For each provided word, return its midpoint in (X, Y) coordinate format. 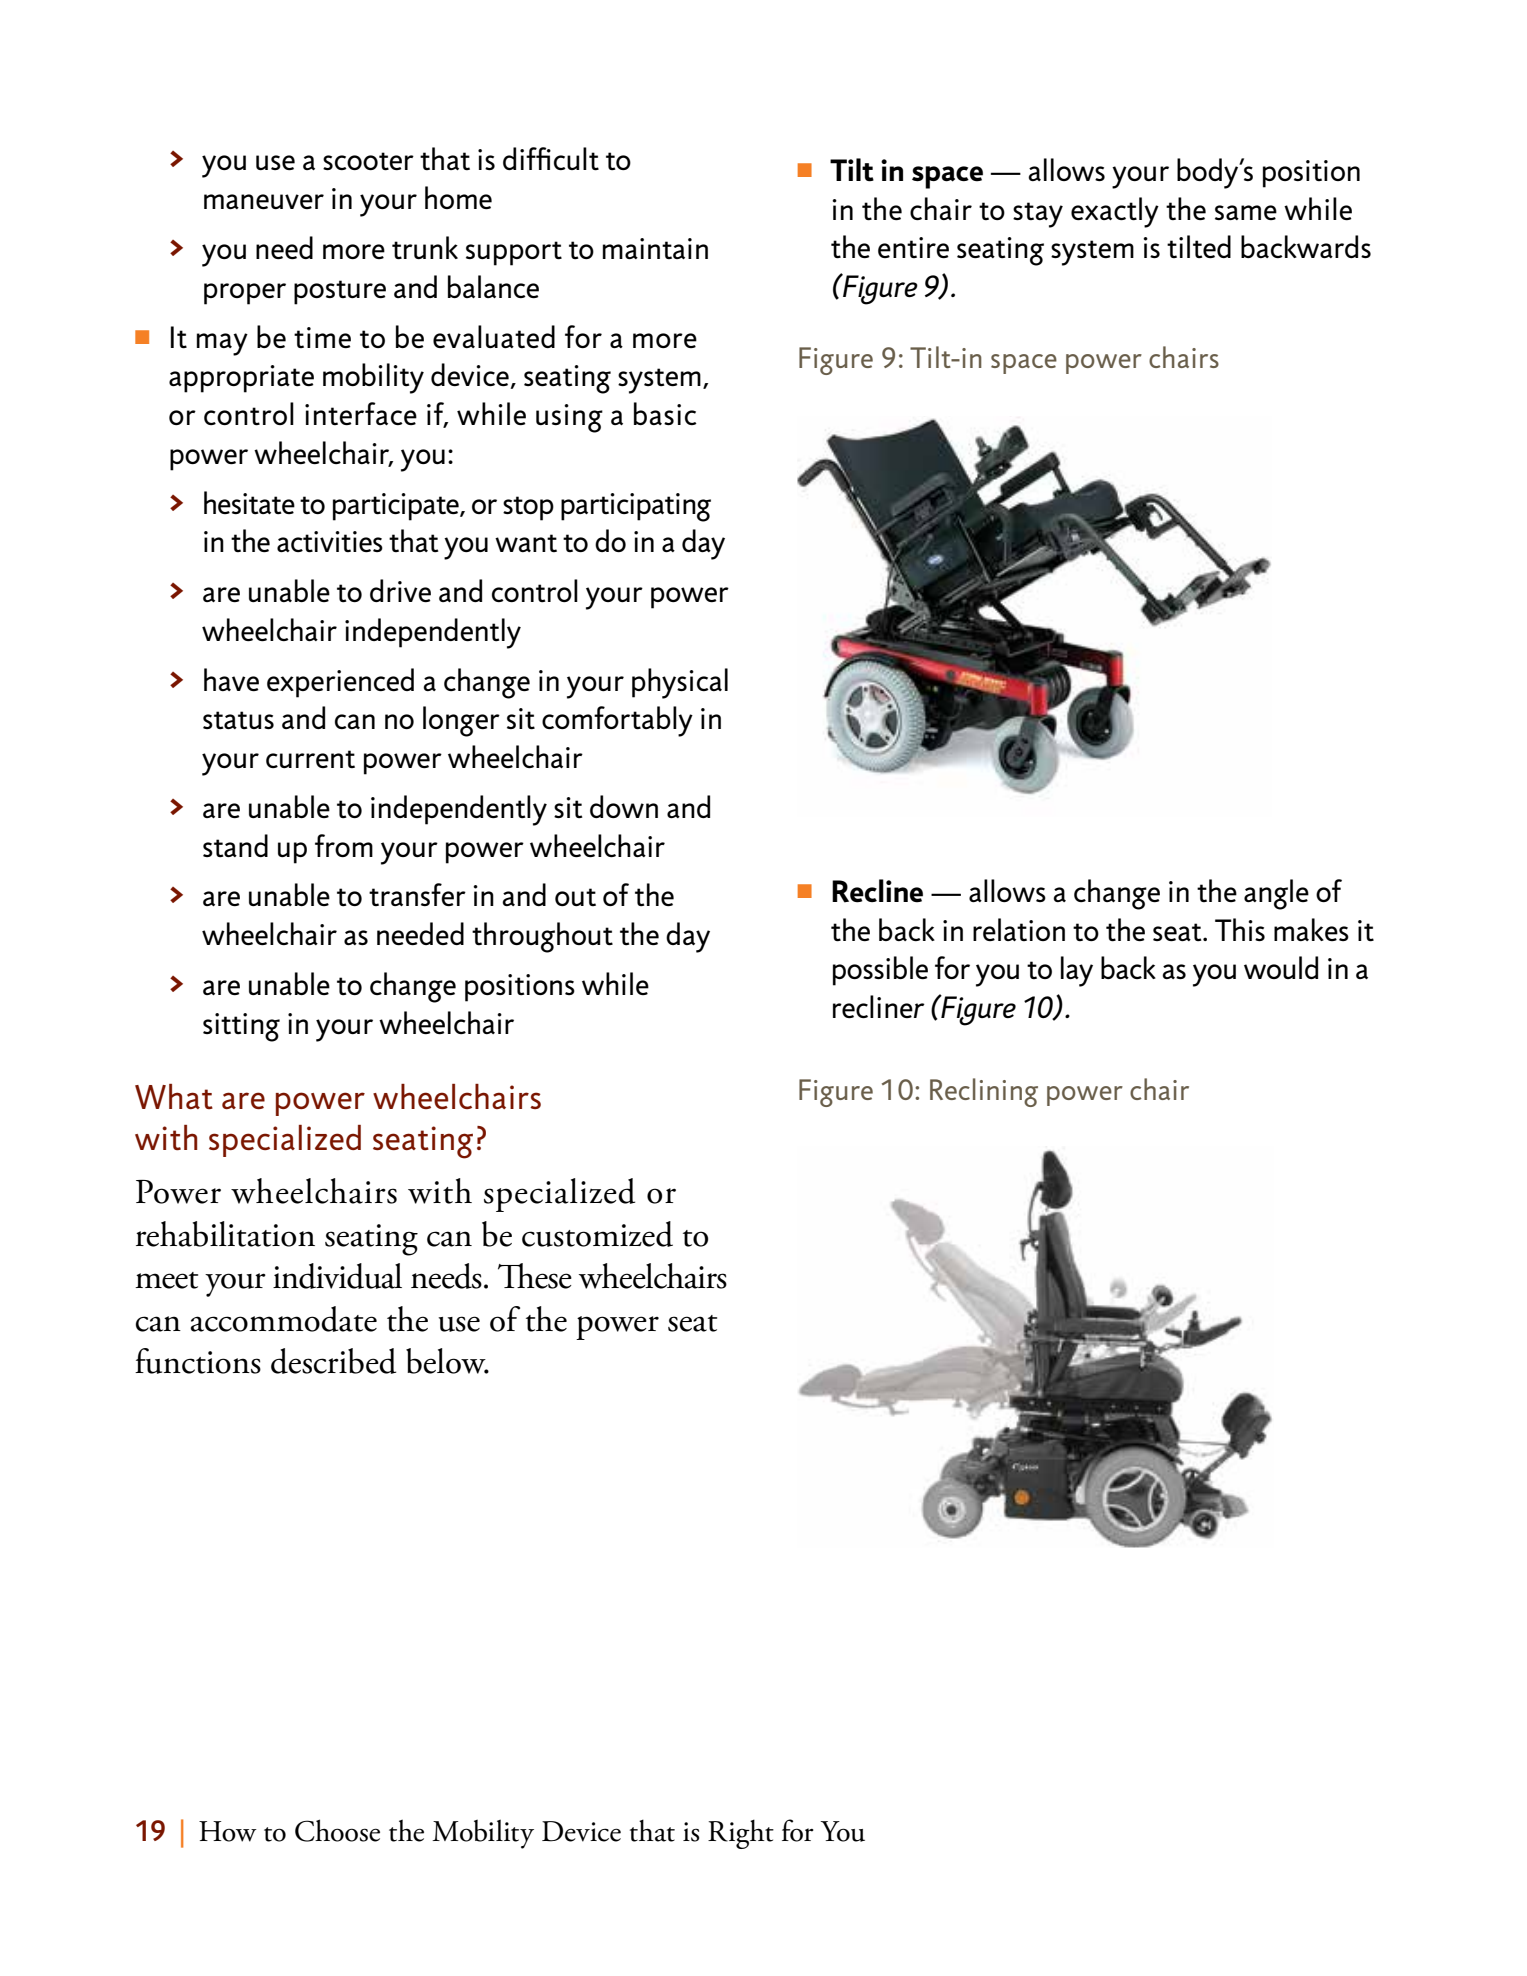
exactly (1115, 212)
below (447, 1361)
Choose (337, 1830)
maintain (655, 248)
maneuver (264, 201)
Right (741, 1834)
